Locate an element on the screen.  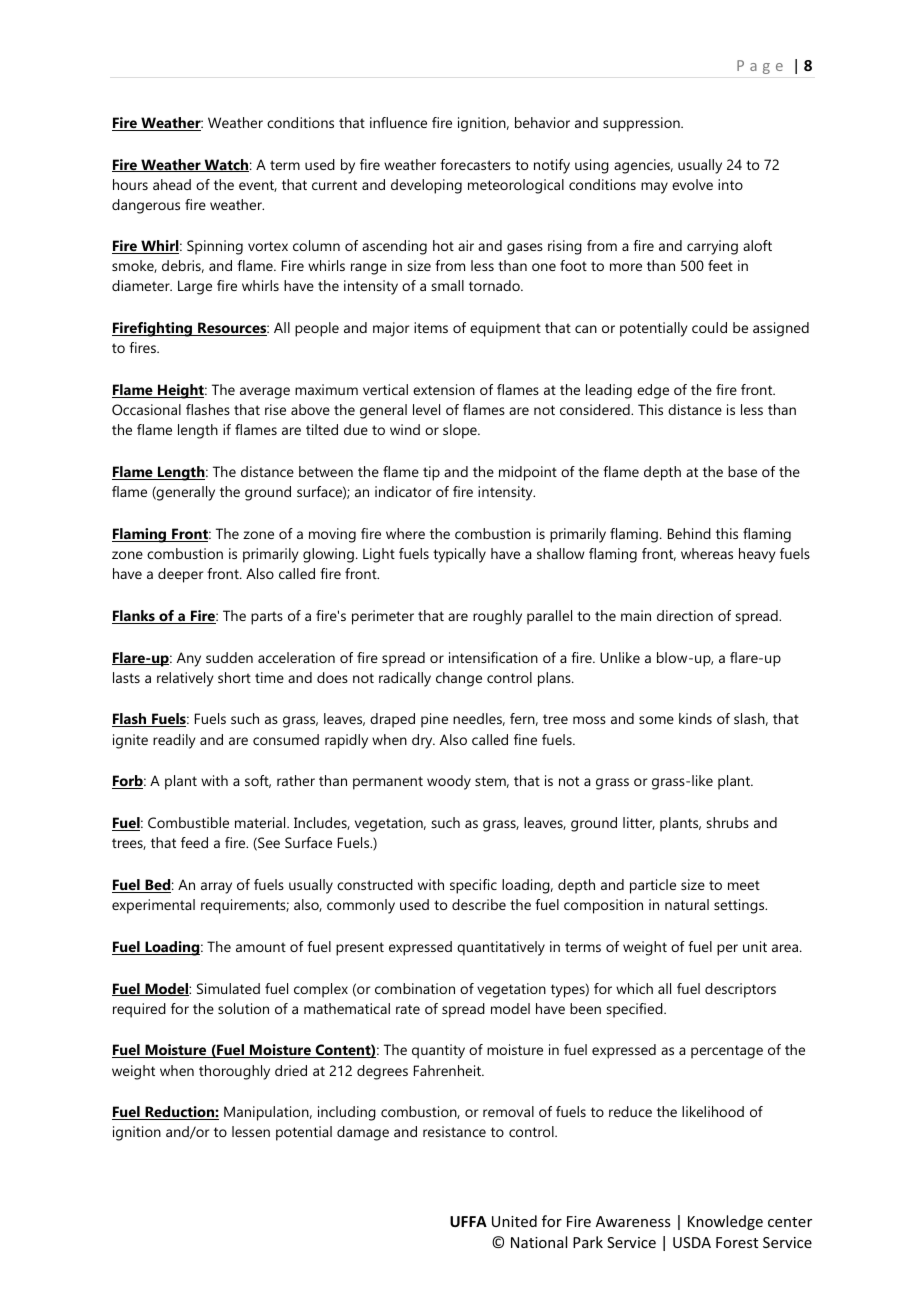
Occasional is located at coordinates (146, 409).
